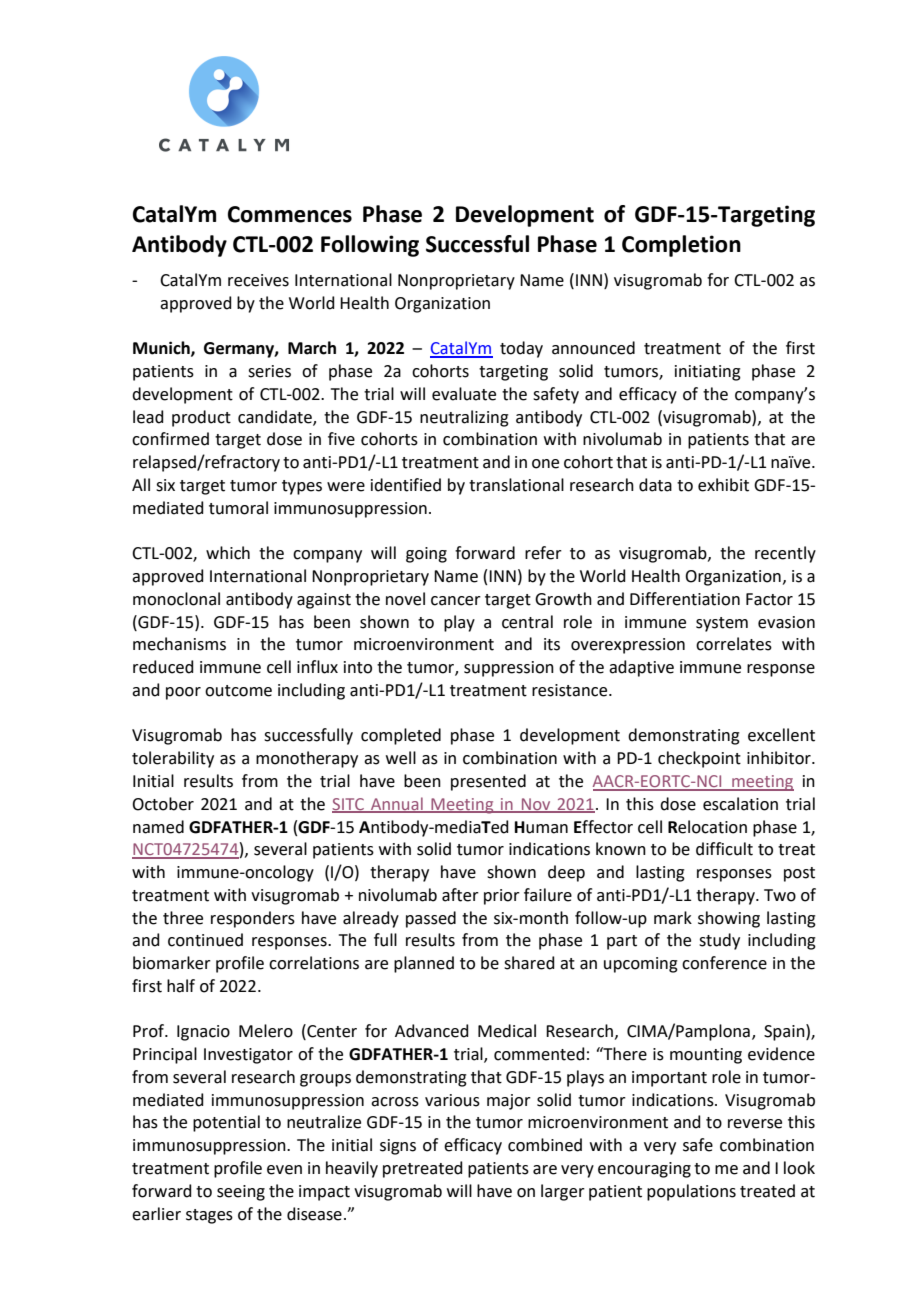  What do you see at coordinates (401, 736) in the page?
I see `completed` at bounding box center [401, 736].
